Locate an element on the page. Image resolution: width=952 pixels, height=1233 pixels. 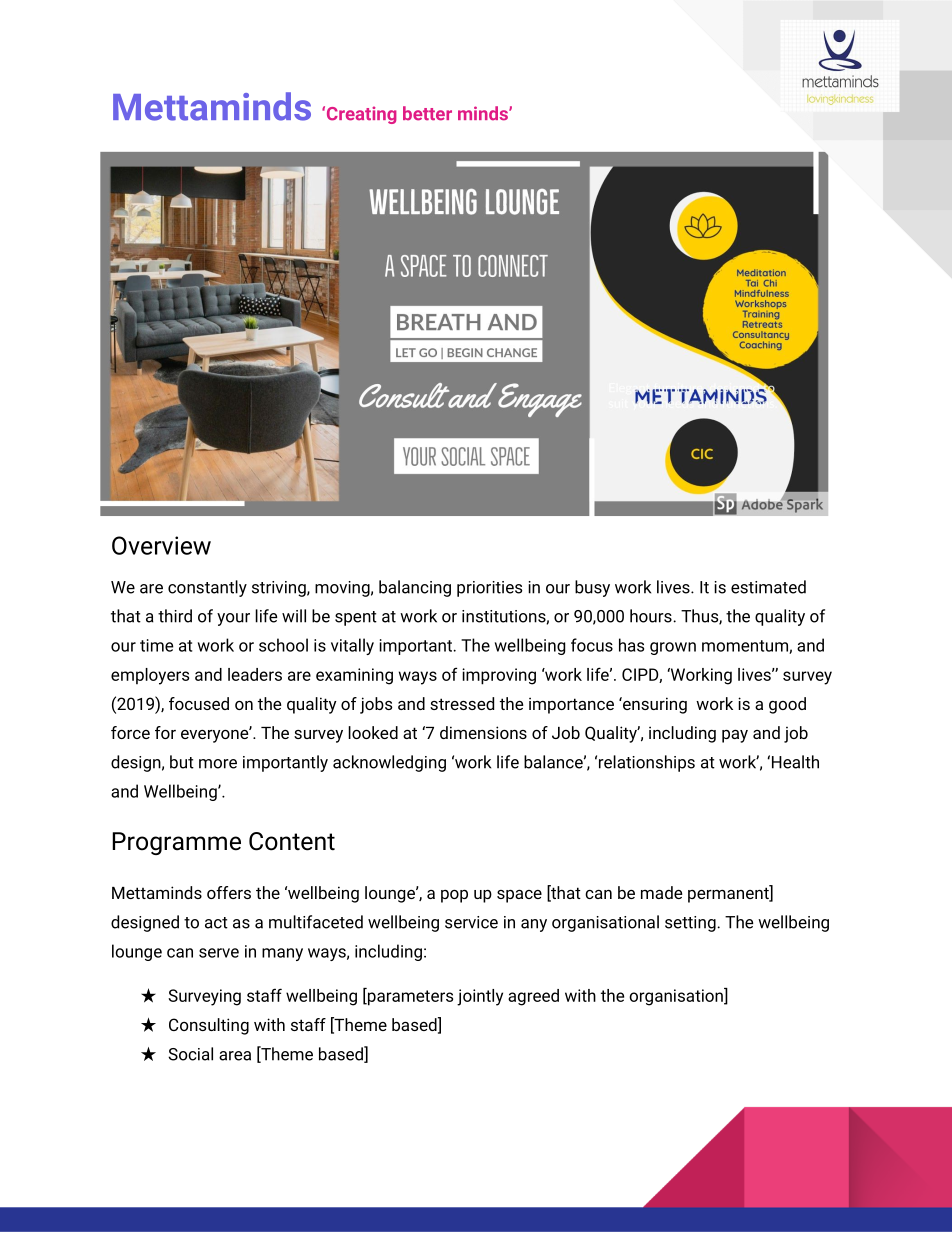
setting is located at coordinates (691, 924).
